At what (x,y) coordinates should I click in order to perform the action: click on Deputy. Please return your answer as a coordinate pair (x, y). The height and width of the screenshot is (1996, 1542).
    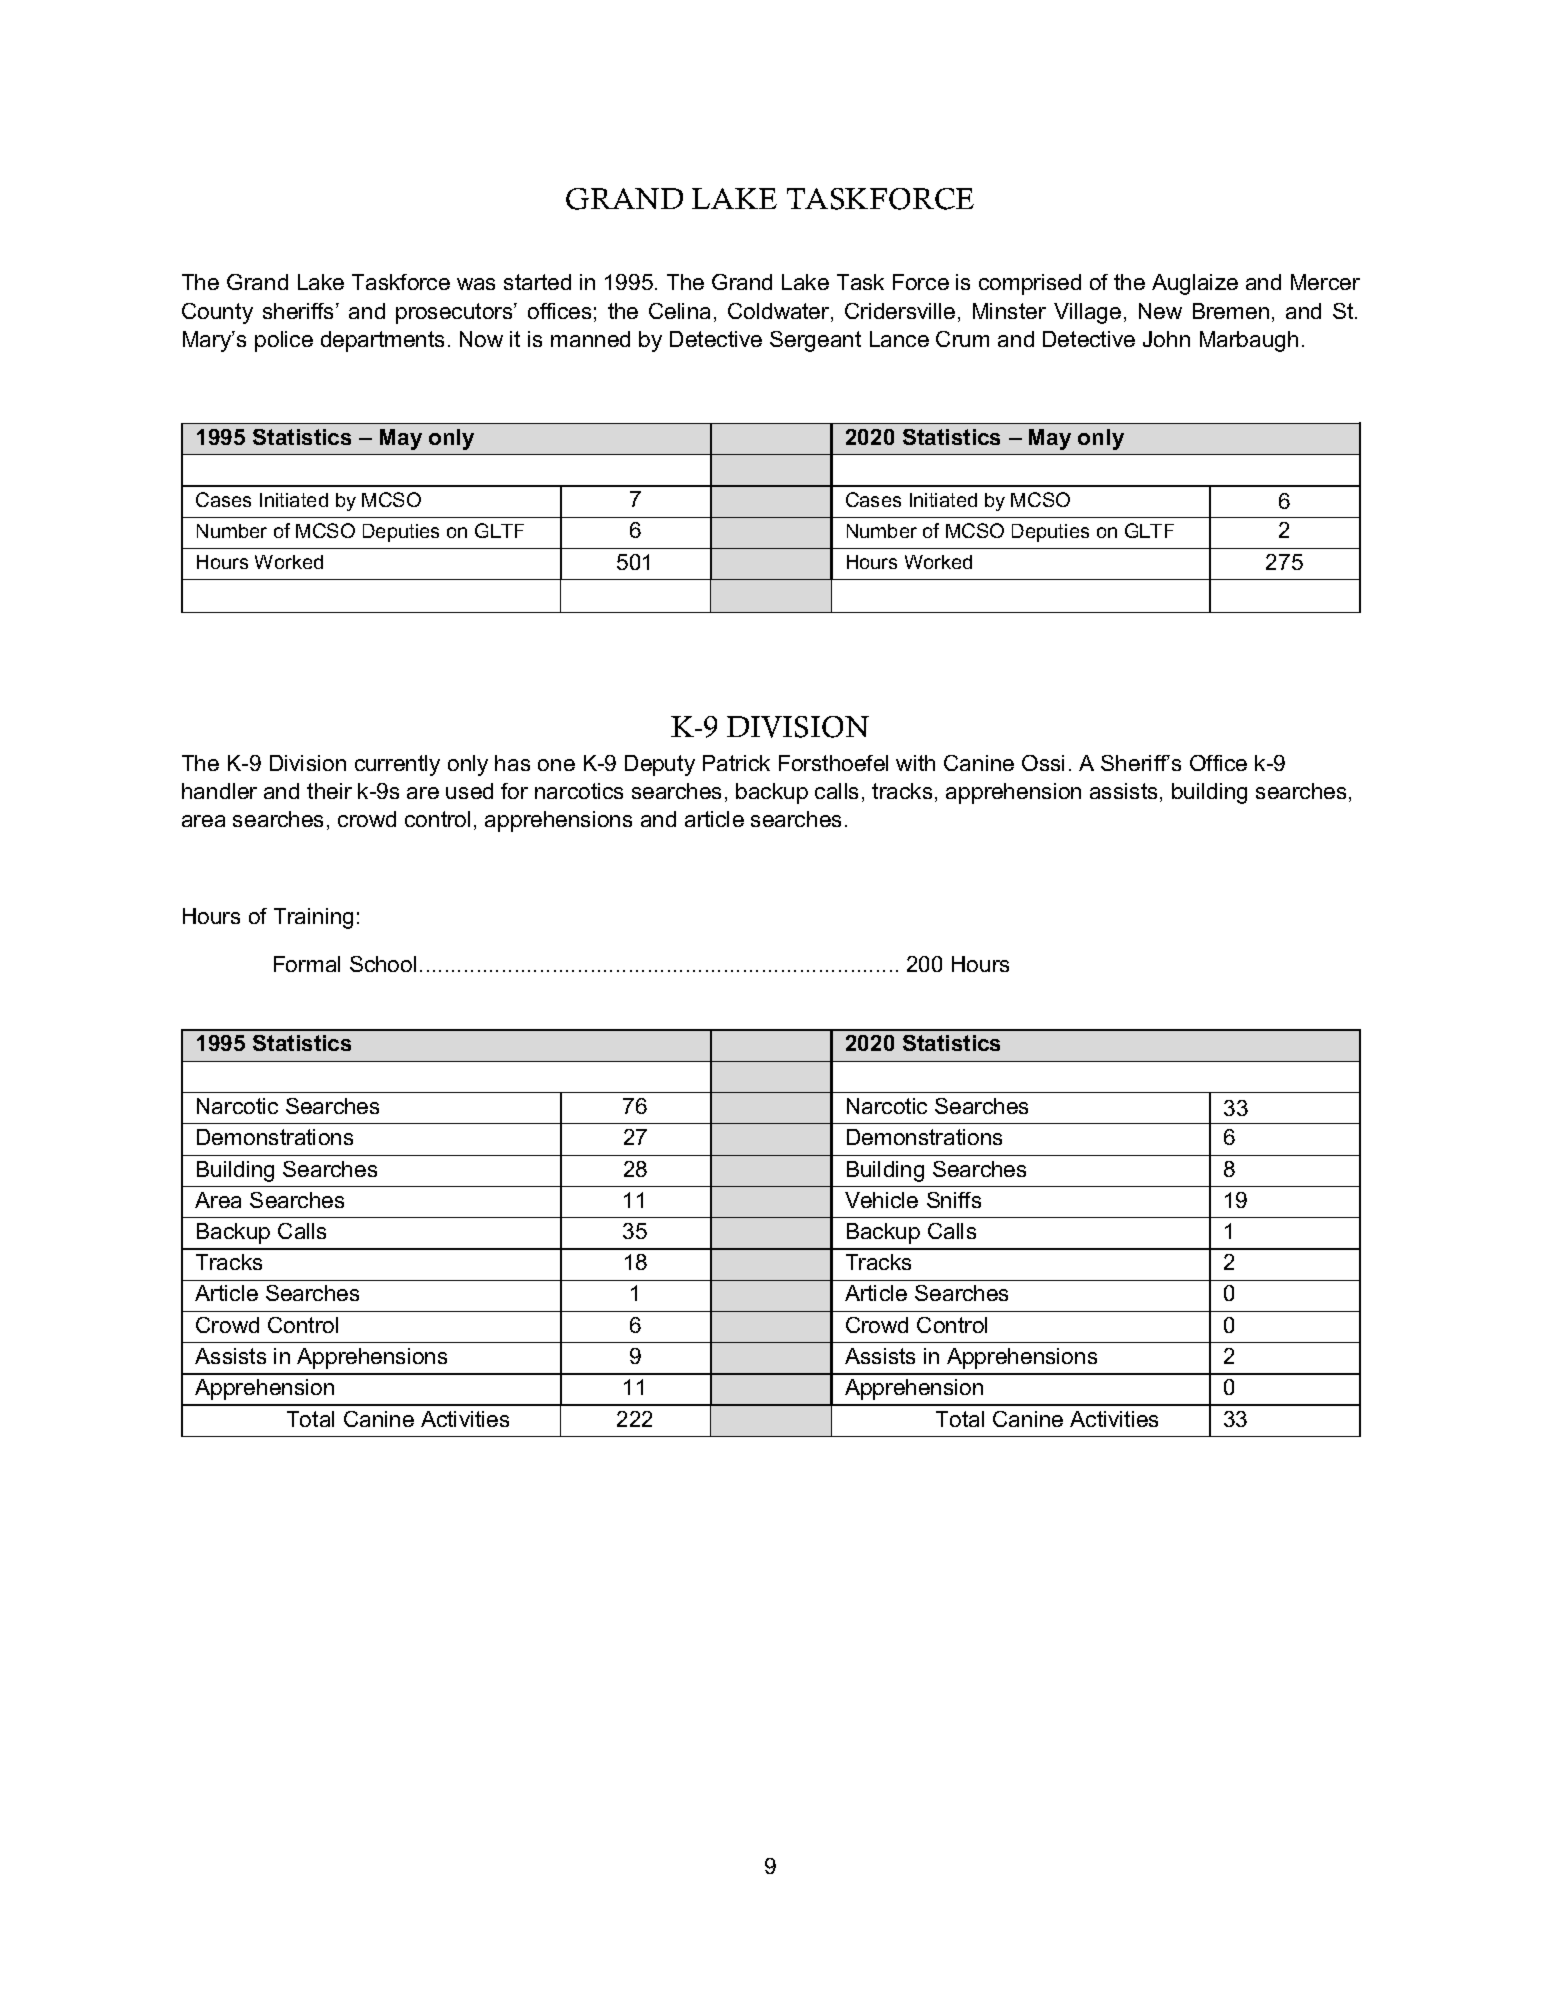
    Looking at the image, I should click on (660, 765).
